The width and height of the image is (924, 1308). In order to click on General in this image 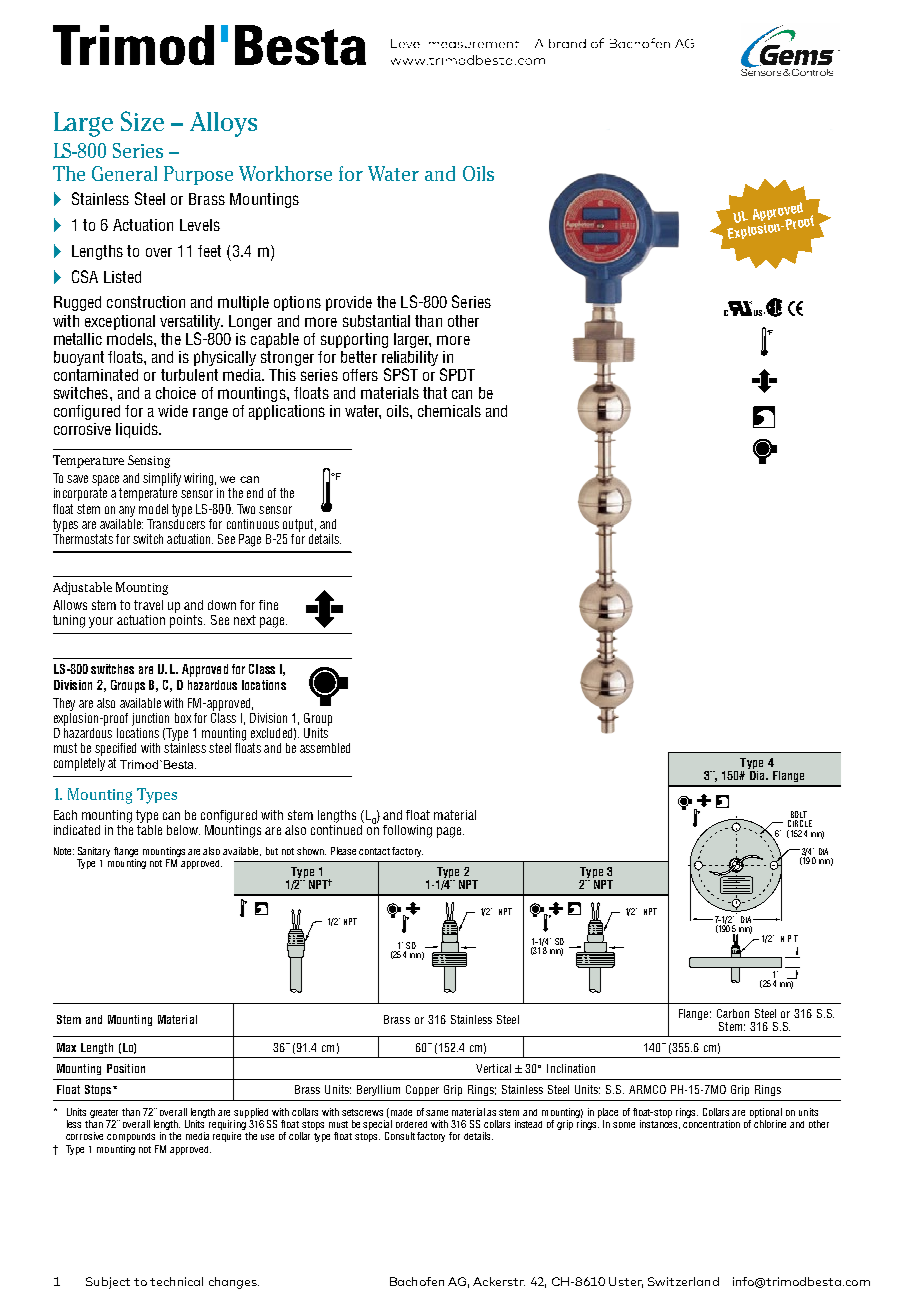, I will do `click(124, 173)`.
